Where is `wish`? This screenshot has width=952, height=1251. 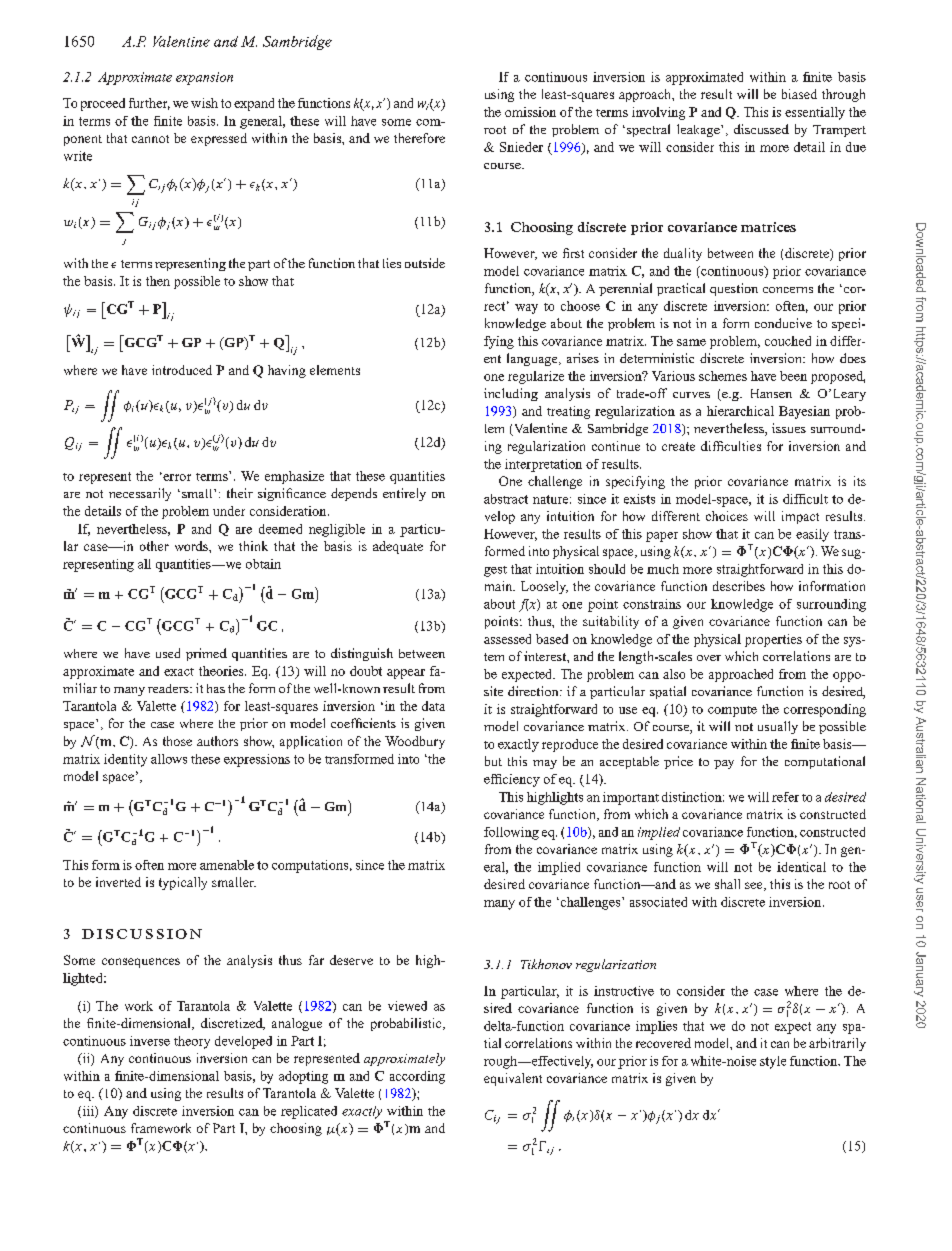
wish is located at coordinates (204, 103).
